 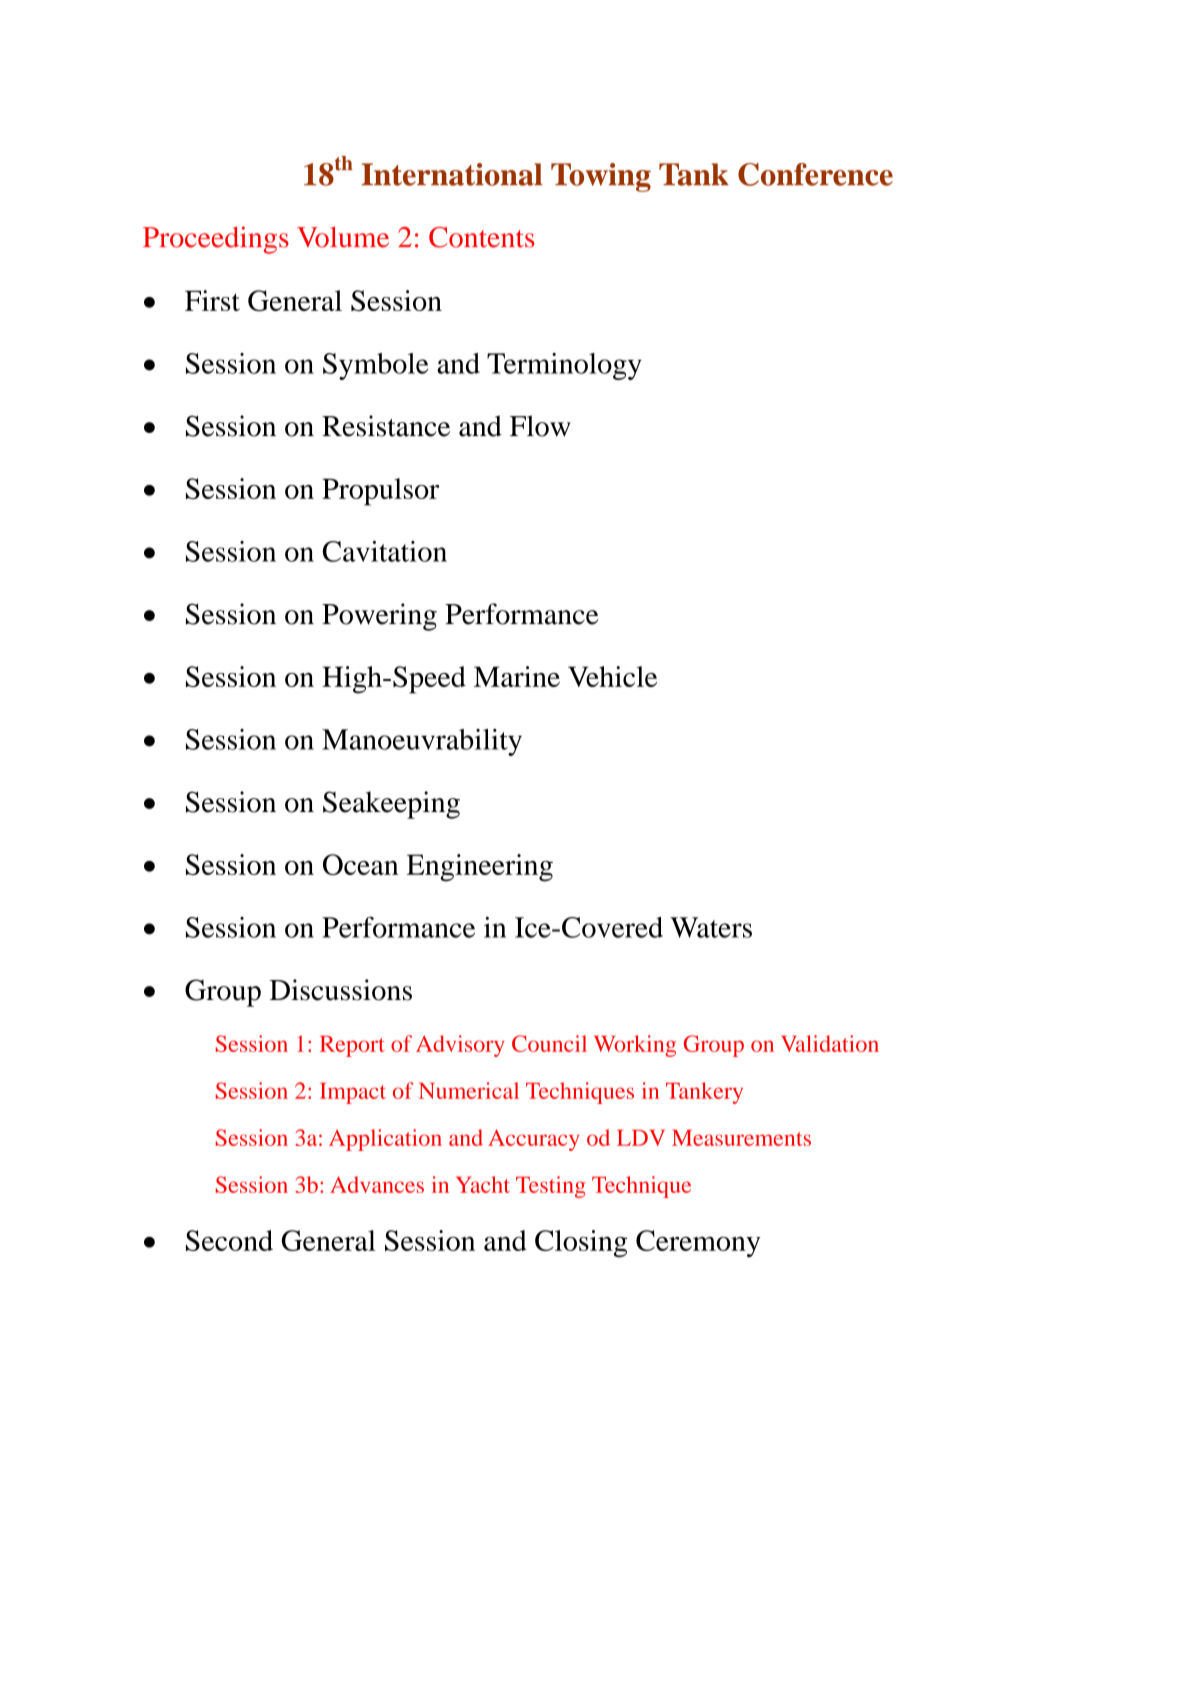 I want to click on Engineering, so click(x=480, y=868).
